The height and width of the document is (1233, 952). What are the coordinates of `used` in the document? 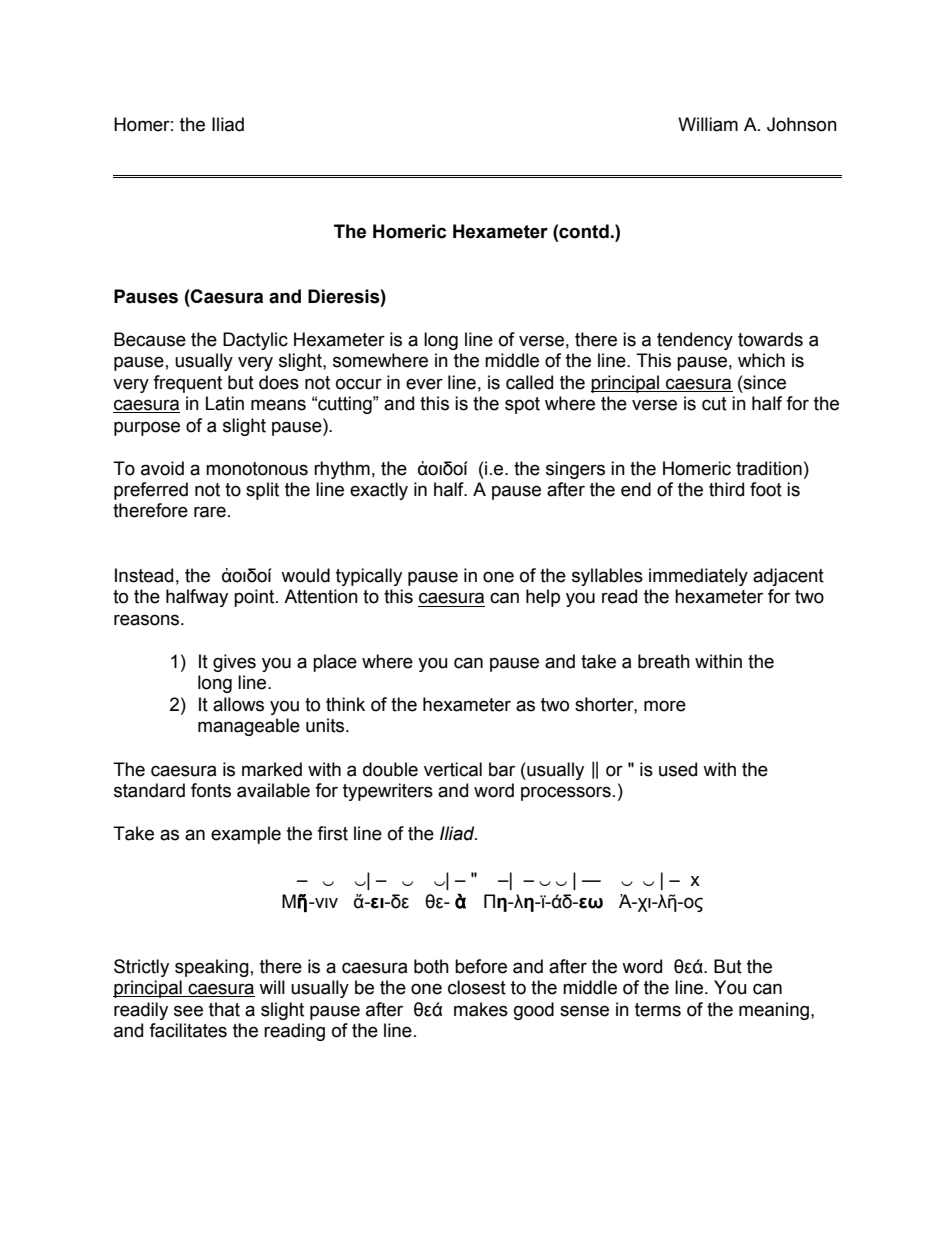 It's located at (678, 769).
